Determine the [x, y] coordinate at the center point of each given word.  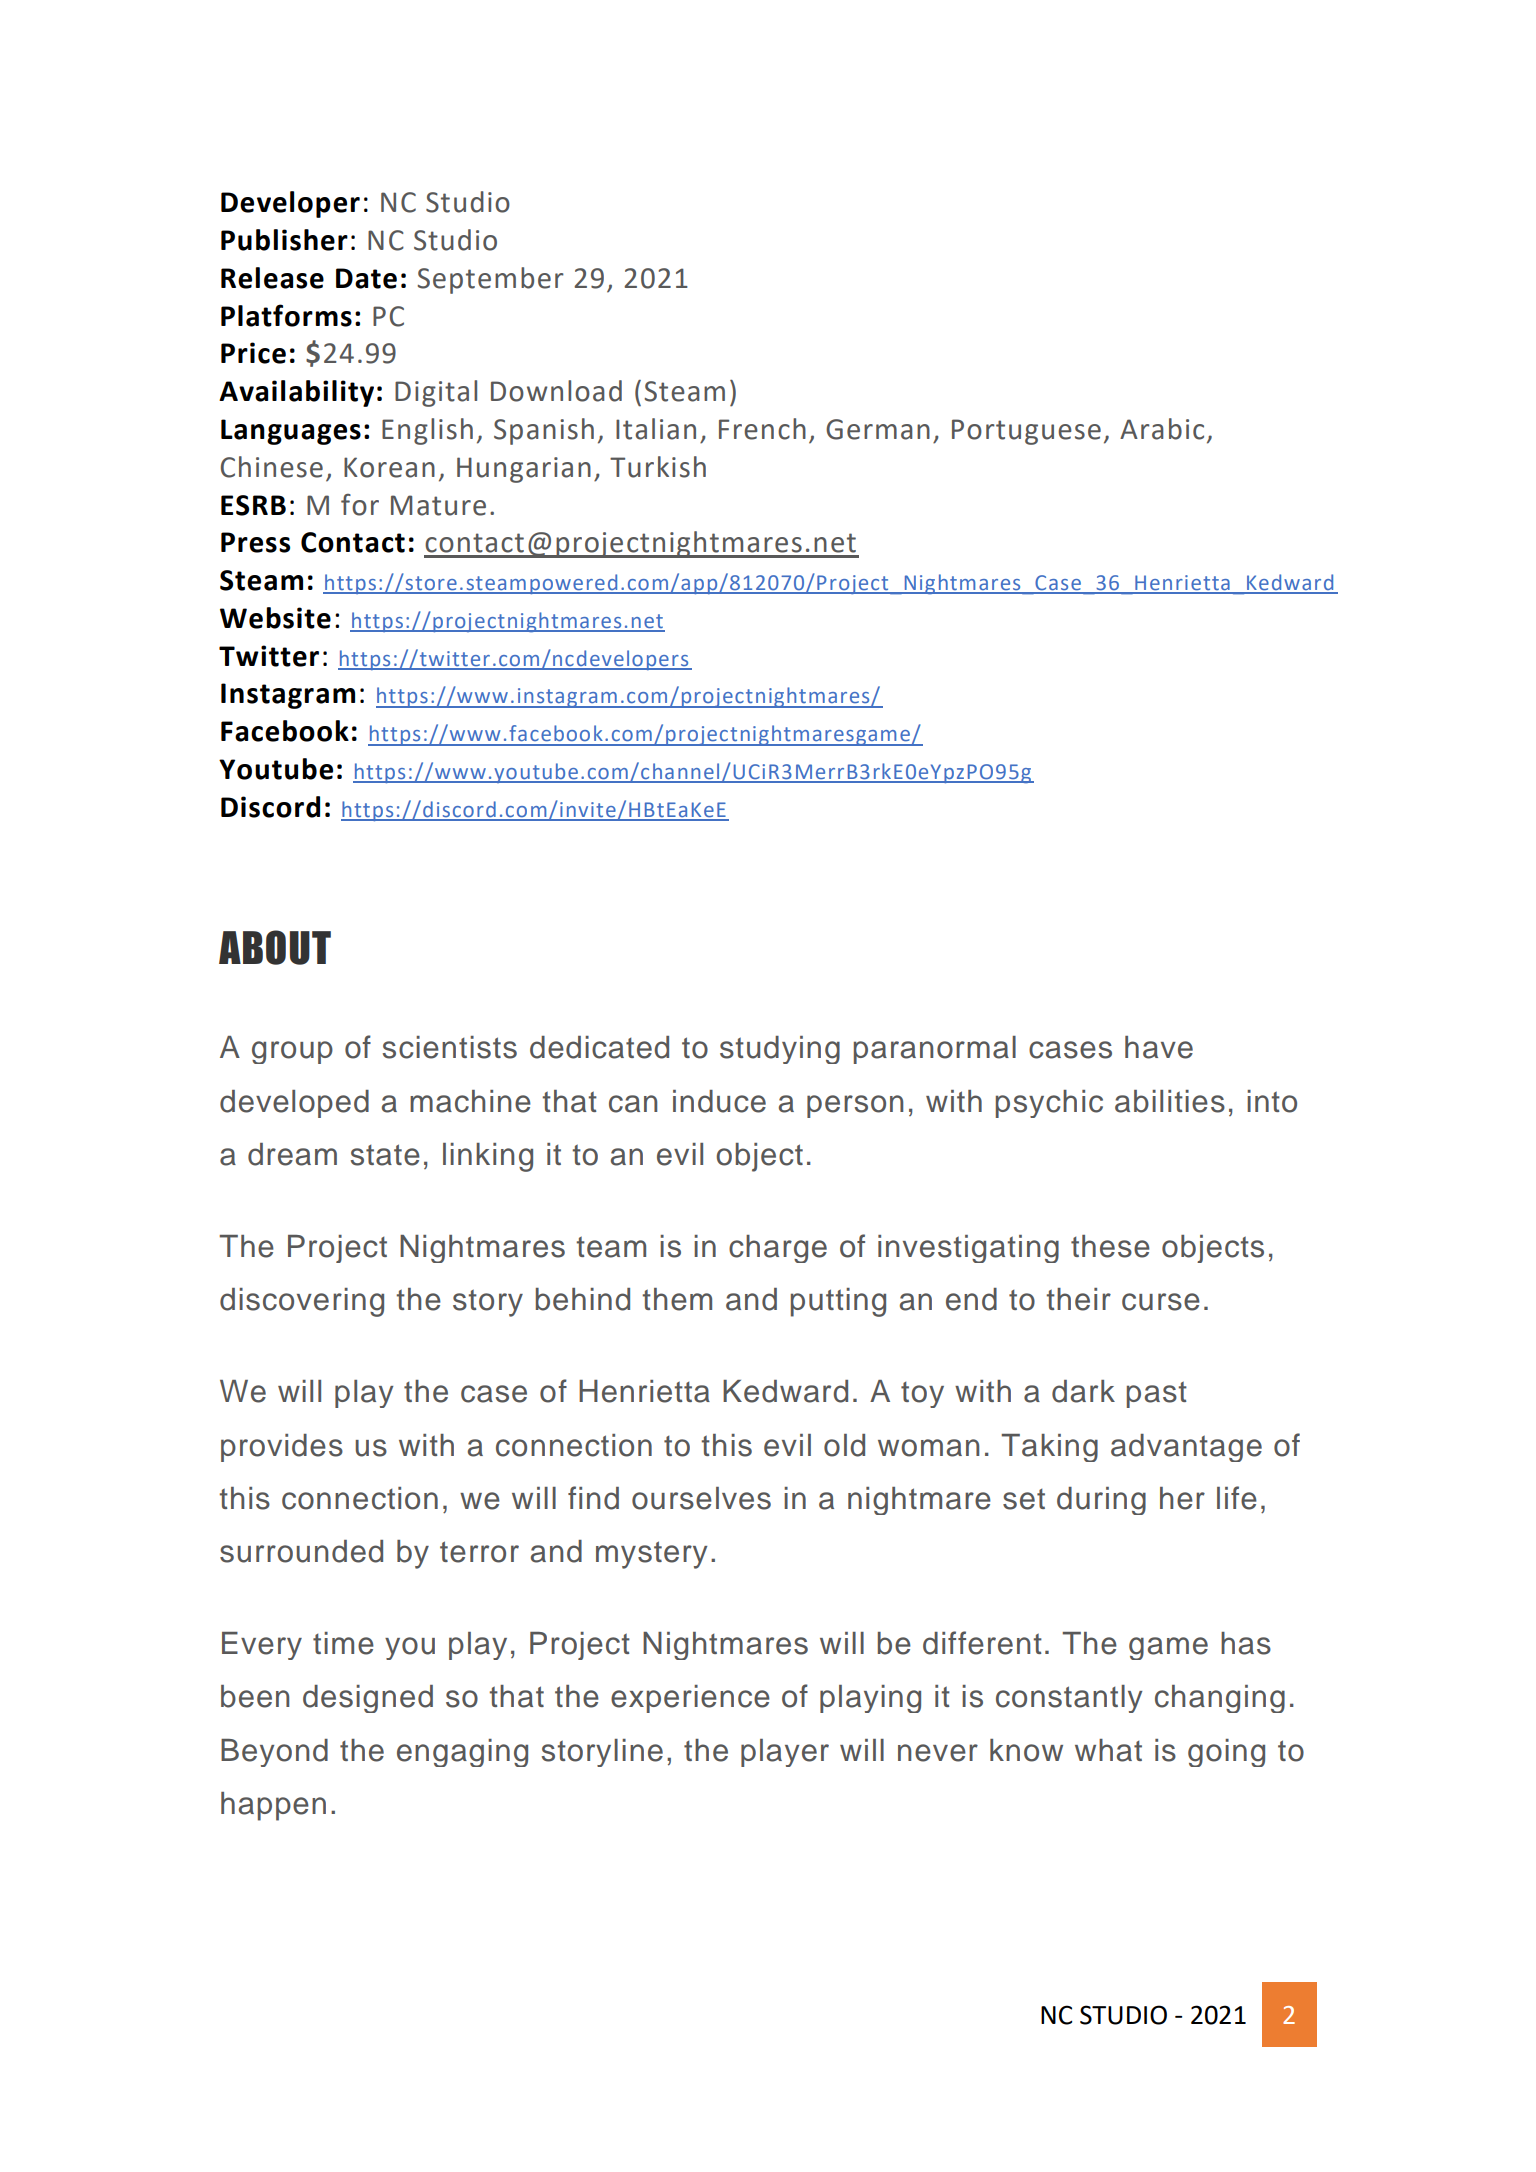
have [1159, 1047]
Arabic [1162, 429]
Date [366, 278]
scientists [450, 1047]
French [762, 429]
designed [368, 1699]
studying [780, 1050]
